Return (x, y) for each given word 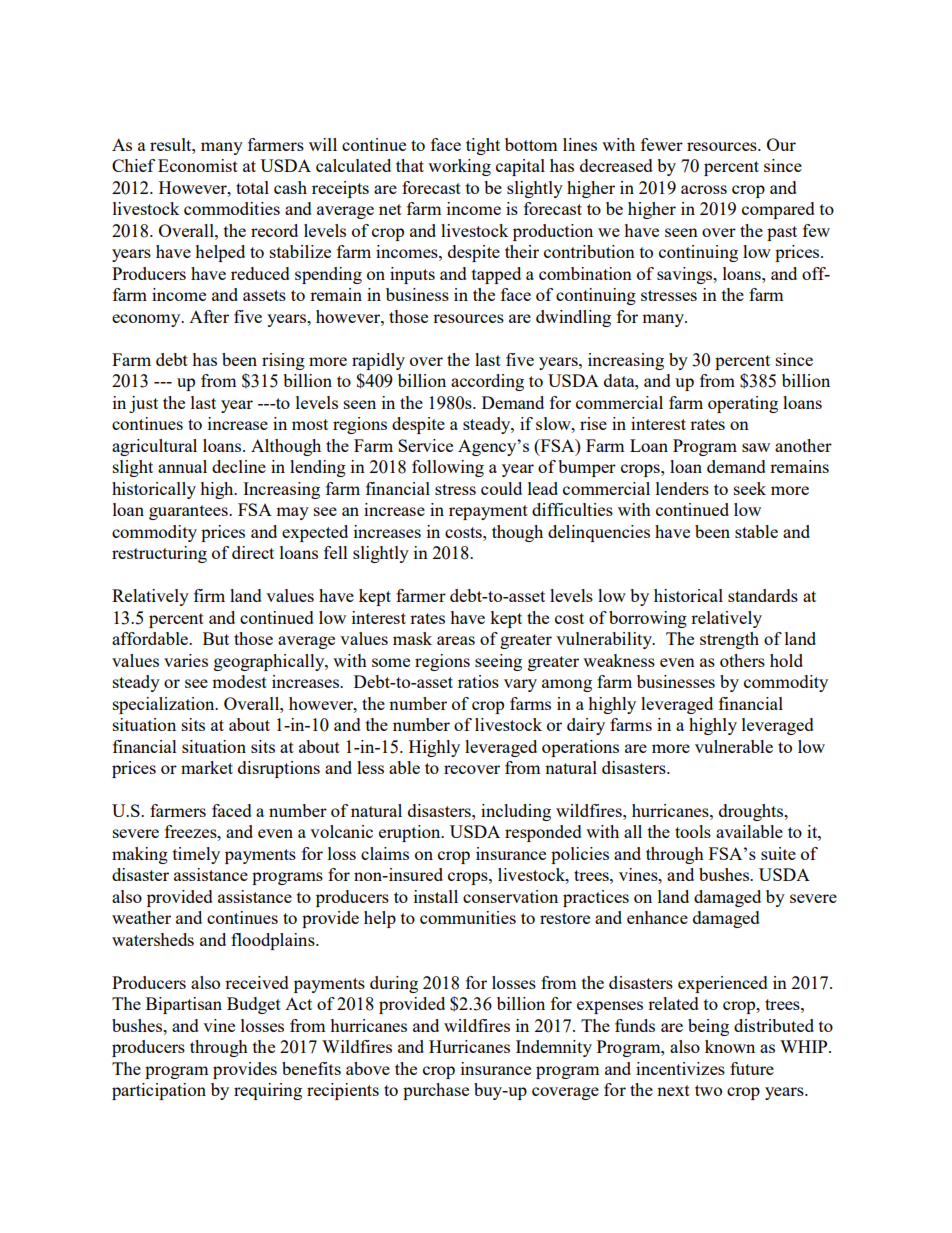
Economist (198, 165)
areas (456, 640)
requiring (268, 1091)
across (704, 189)
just (143, 404)
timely (196, 855)
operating (743, 404)
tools (693, 831)
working (459, 167)
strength (729, 640)
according (487, 382)
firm (209, 595)
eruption (411, 833)
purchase (436, 1091)
